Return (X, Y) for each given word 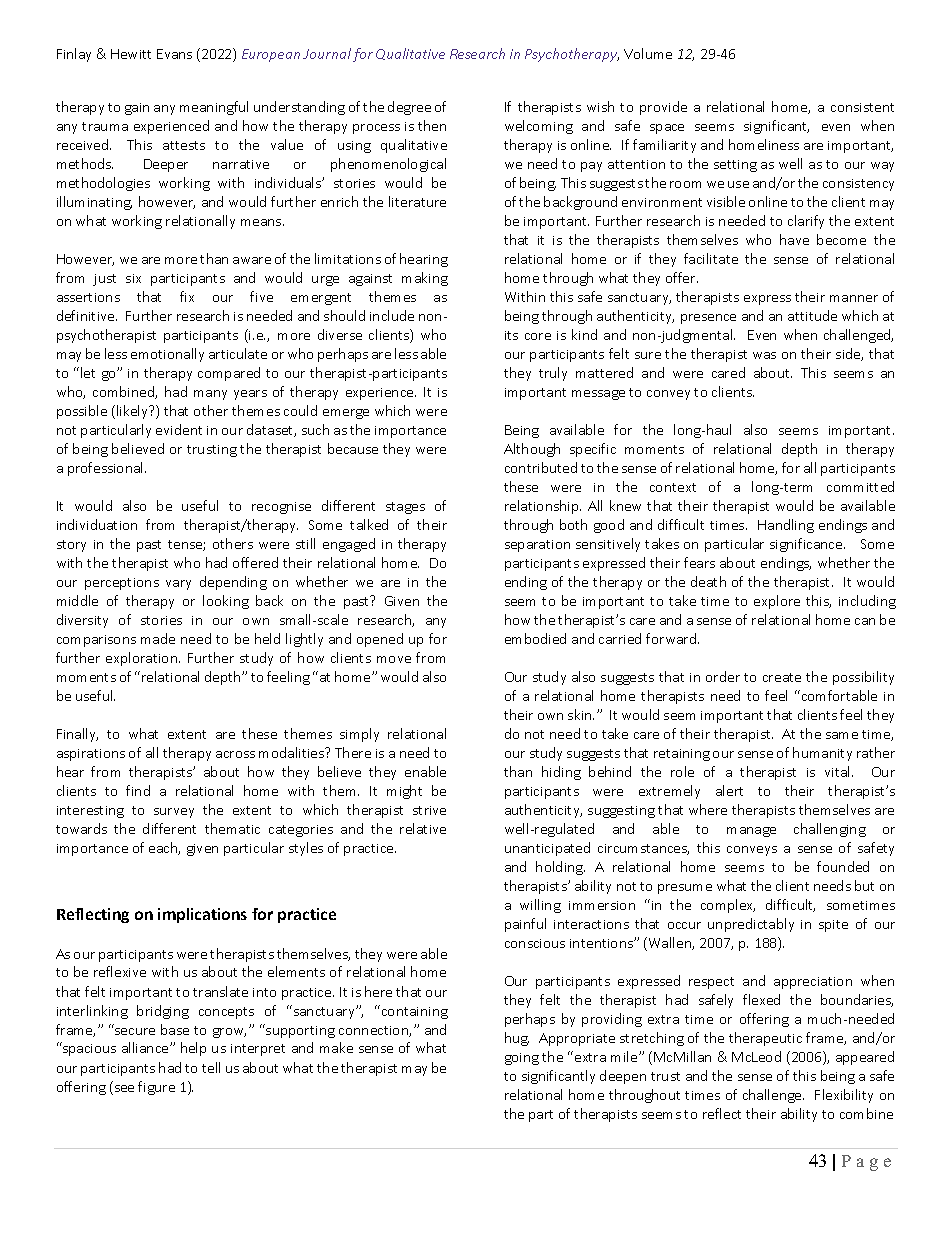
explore (777, 602)
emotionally (167, 355)
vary (178, 585)
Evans (174, 54)
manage (751, 832)
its (511, 335)
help (193, 1049)
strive (429, 810)
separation (537, 546)
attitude (812, 315)
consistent (862, 107)
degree (409, 108)
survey (174, 813)
